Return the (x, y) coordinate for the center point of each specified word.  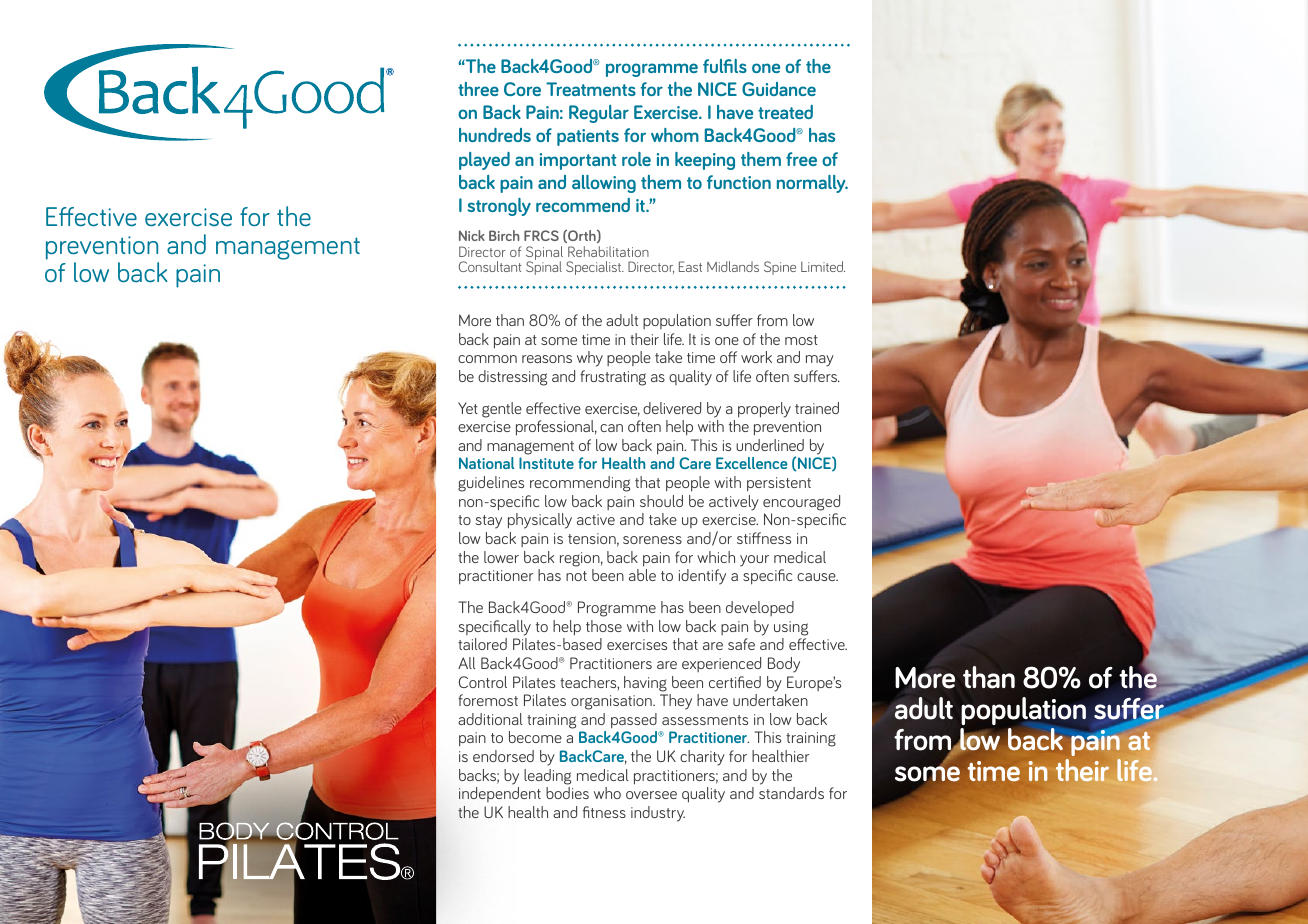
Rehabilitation (608, 251)
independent (500, 794)
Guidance (779, 89)
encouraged (801, 503)
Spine (780, 268)
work (756, 357)
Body (784, 665)
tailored (482, 644)
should (661, 501)
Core (522, 89)
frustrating (613, 378)
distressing (512, 378)
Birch (504, 235)
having (645, 684)
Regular (599, 114)
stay (488, 522)
